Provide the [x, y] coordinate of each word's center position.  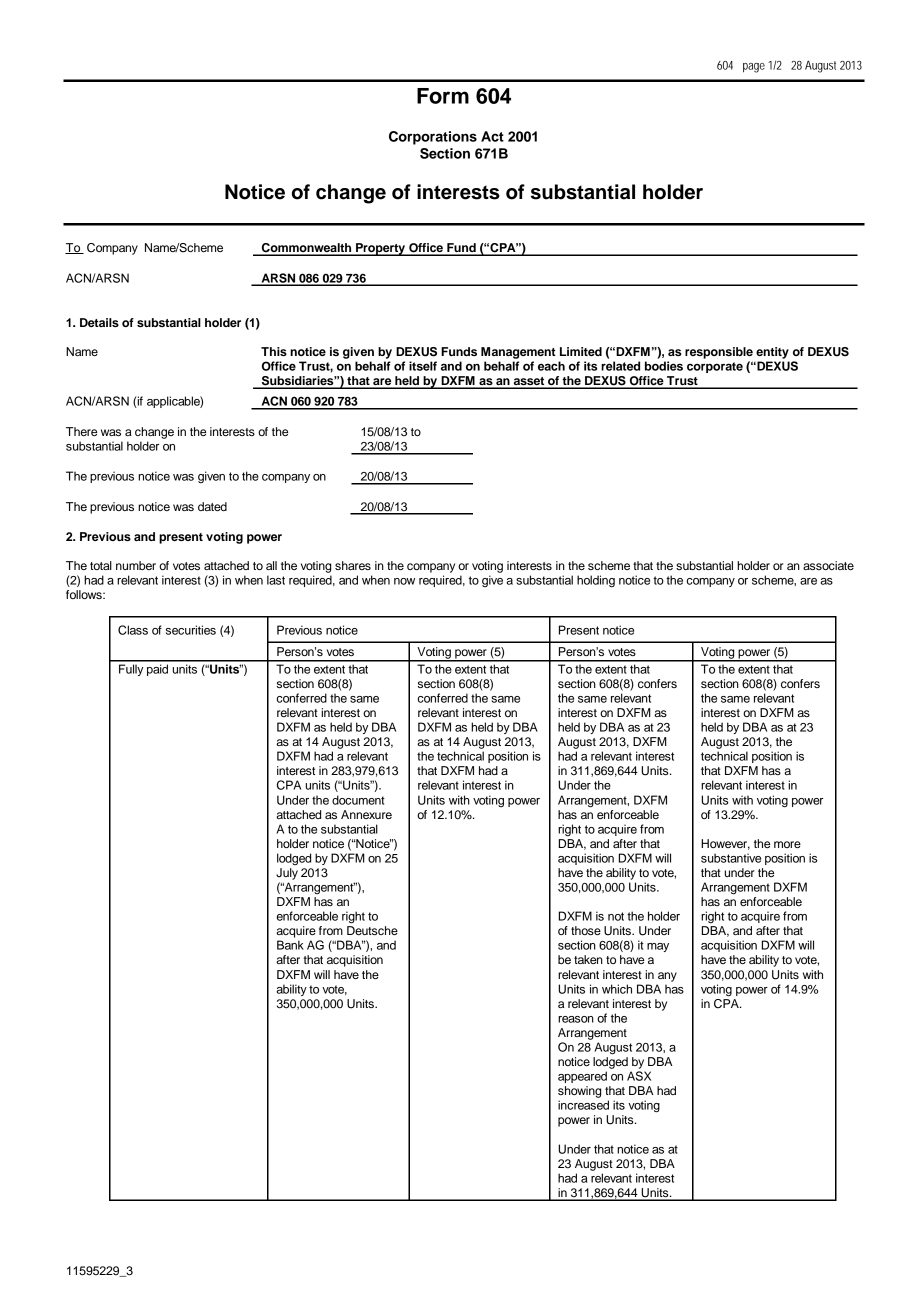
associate [828, 565]
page [754, 68]
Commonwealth [307, 249]
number [136, 565]
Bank [290, 945]
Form [443, 96]
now [404, 581]
